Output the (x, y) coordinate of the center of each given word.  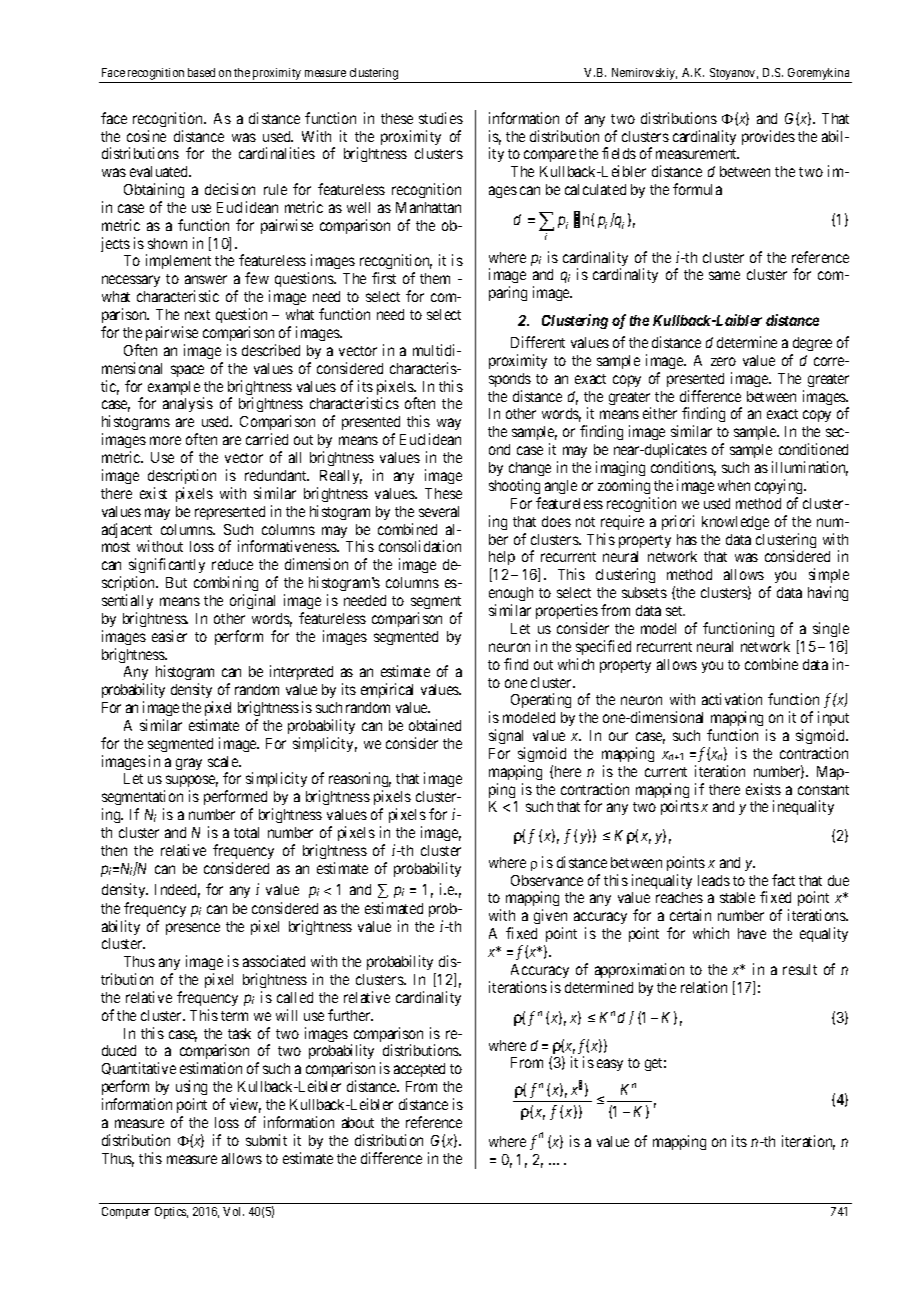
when (734, 485)
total (246, 832)
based (201, 72)
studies (441, 118)
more (165, 440)
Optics (171, 1213)
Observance (547, 880)
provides (768, 137)
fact (783, 880)
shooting (514, 486)
